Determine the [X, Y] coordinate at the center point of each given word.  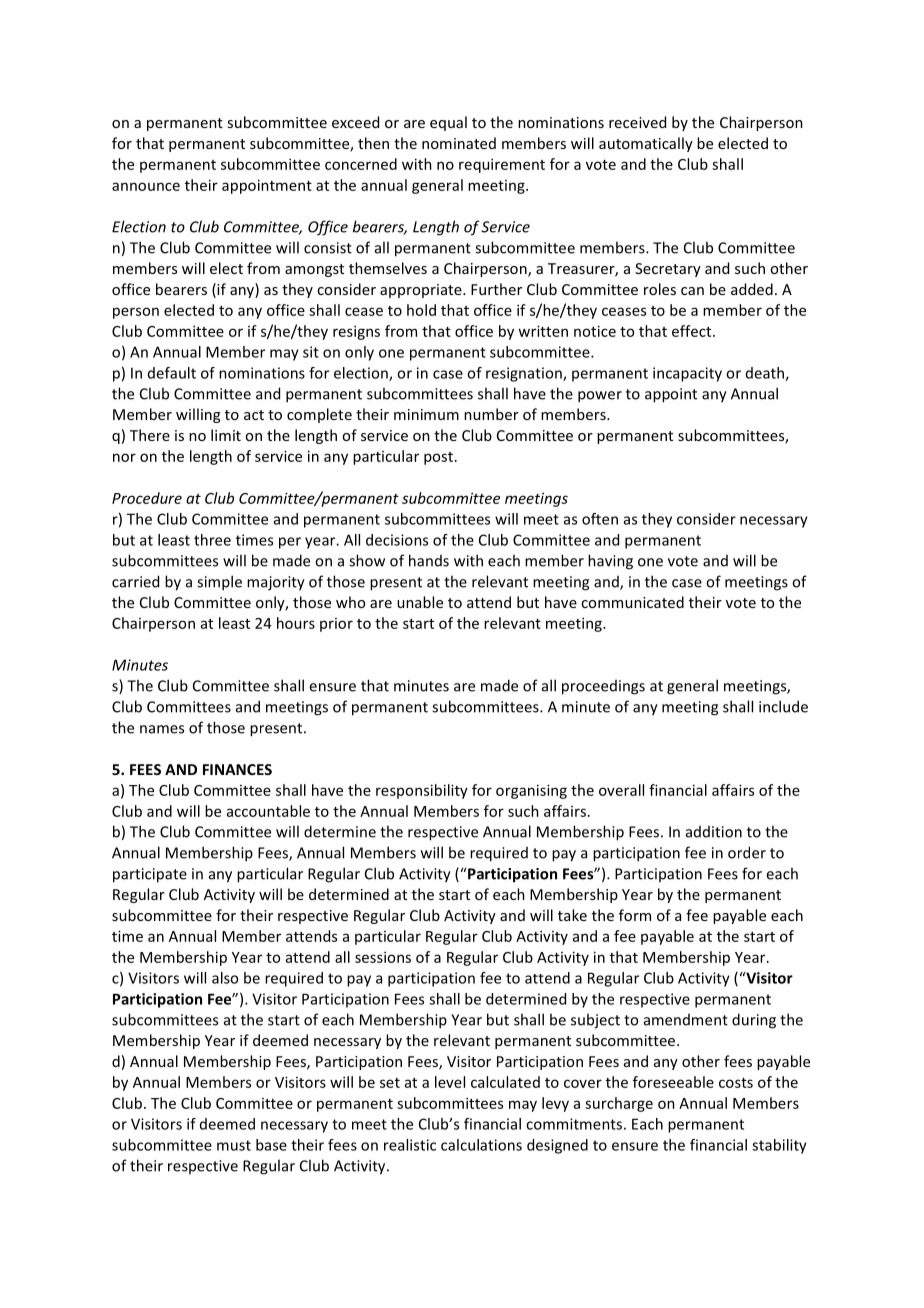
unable [420, 602]
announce [146, 186]
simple [219, 583]
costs [736, 1083]
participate [150, 875]
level [450, 1082]
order [747, 852]
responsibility [422, 791]
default [172, 373]
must [234, 1145]
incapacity [687, 374]
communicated [632, 602]
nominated [459, 143]
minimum [426, 414]
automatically [646, 144]
